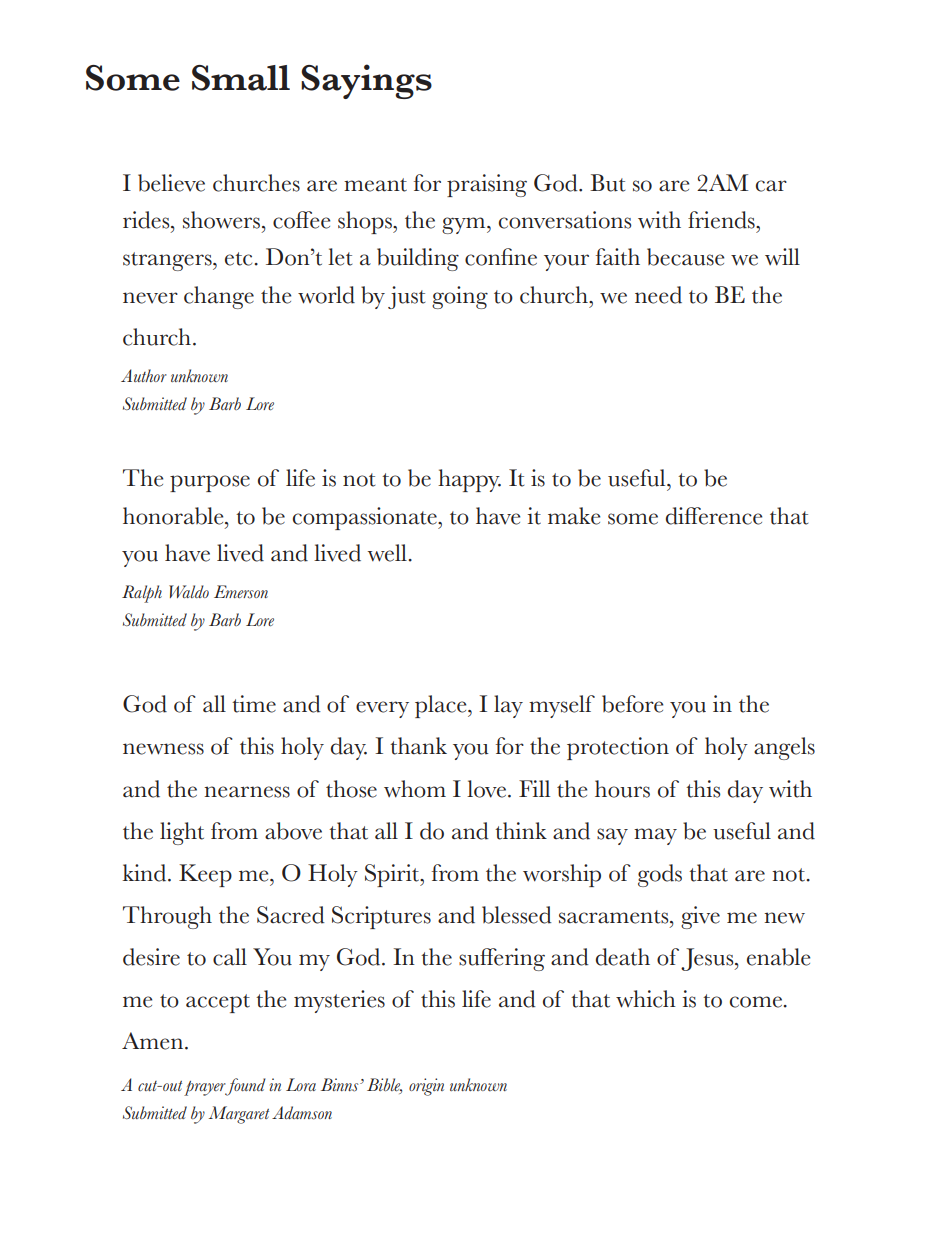 The width and height of the screenshot is (952, 1233). What do you see at coordinates (219, 297) in the screenshot?
I see `change` at bounding box center [219, 297].
